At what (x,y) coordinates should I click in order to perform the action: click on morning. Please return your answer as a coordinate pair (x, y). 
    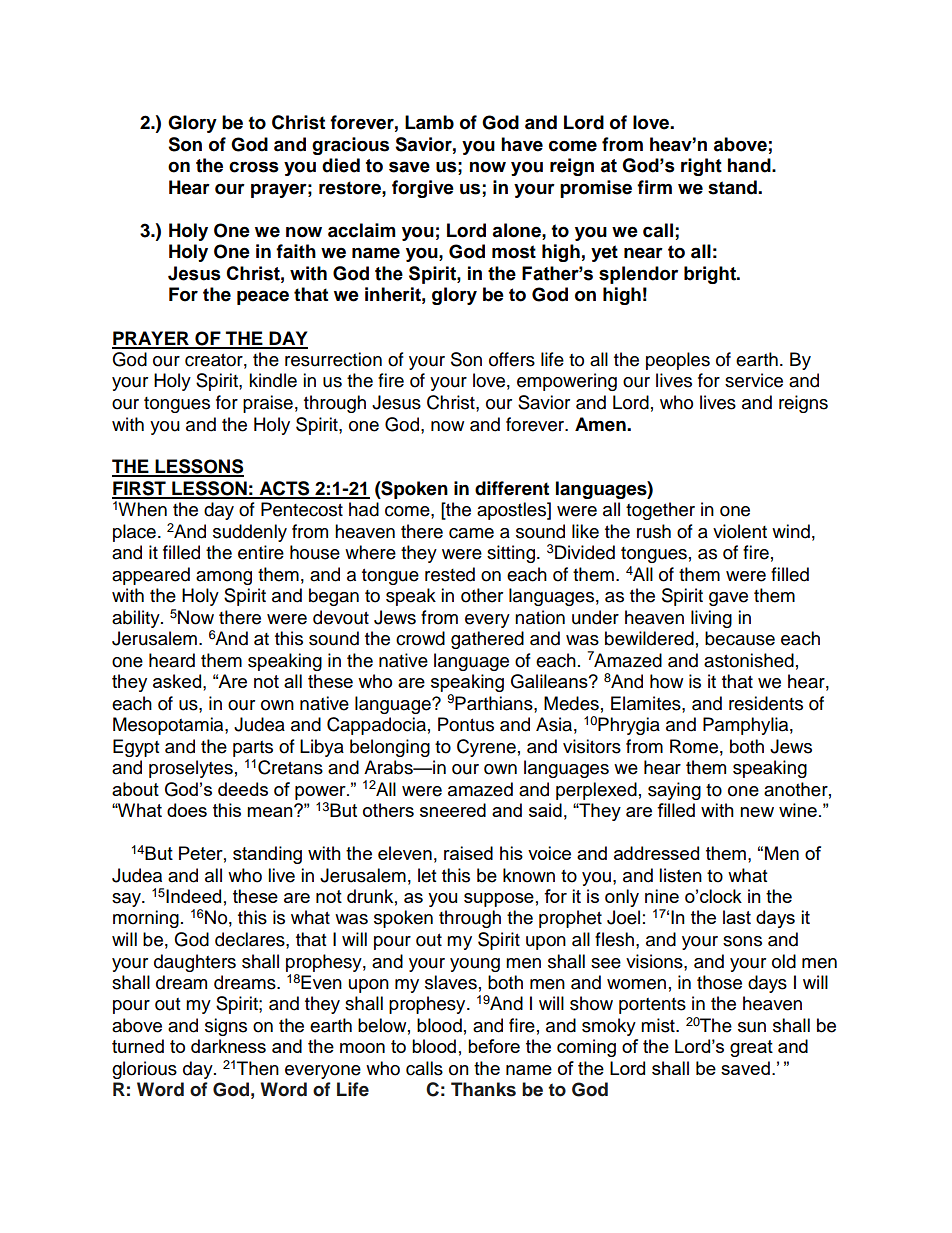
    Looking at the image, I should click on (146, 919).
